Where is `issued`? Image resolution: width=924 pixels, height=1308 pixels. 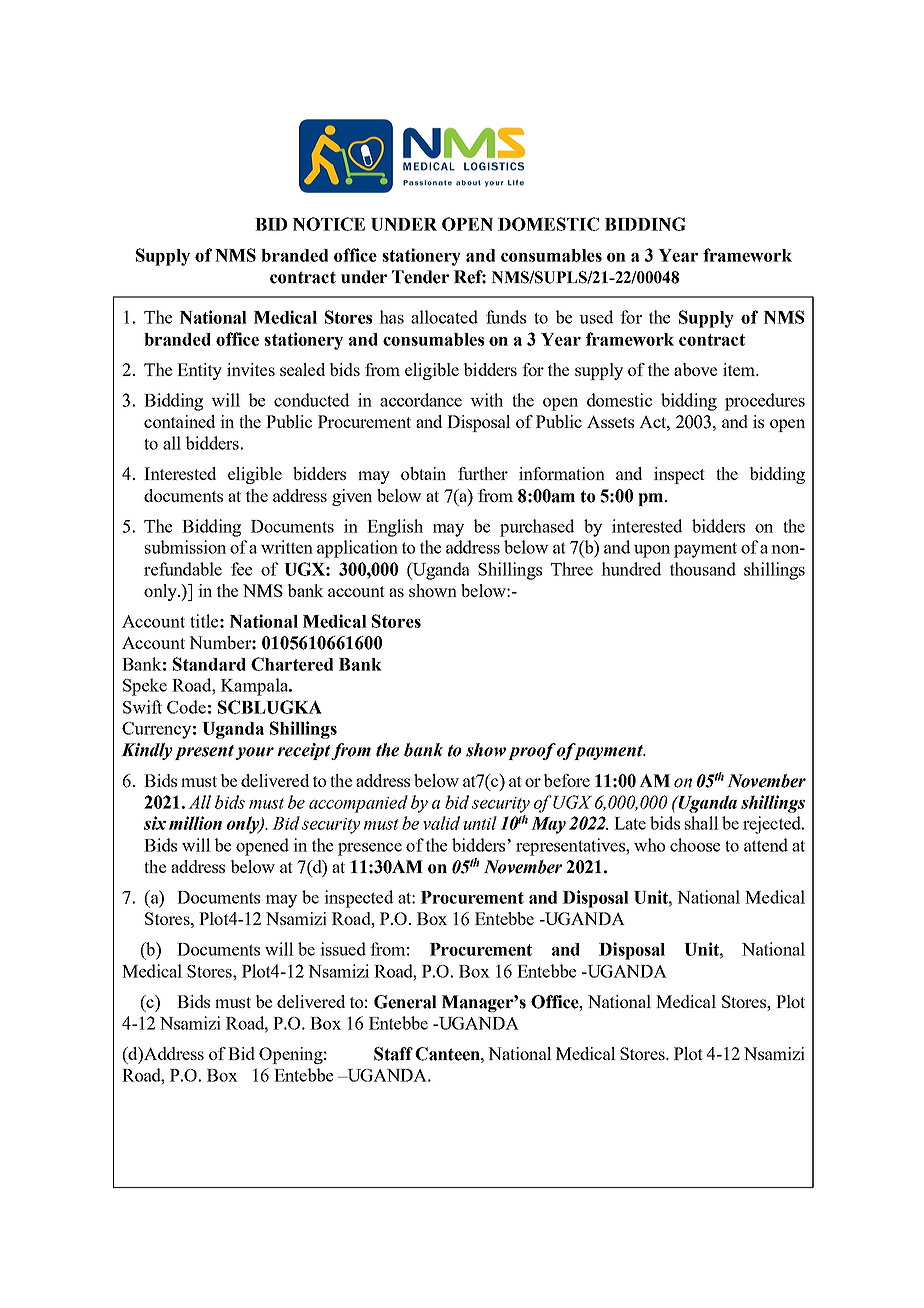 issued is located at coordinates (343, 949).
